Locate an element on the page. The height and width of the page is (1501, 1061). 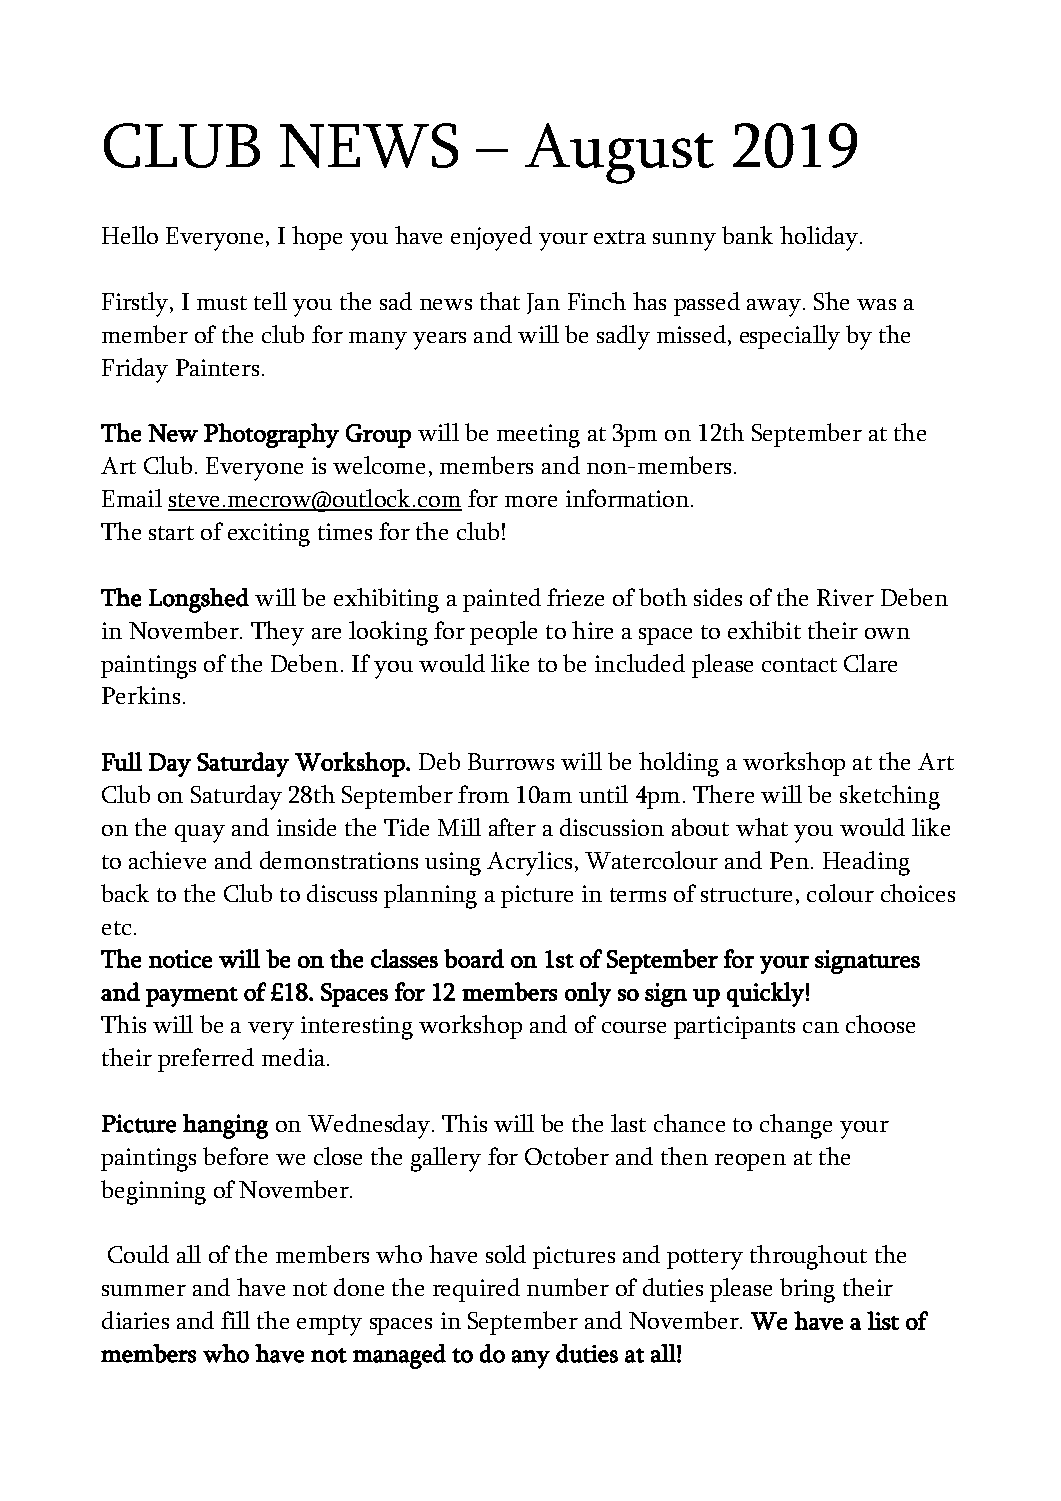
sketching is located at coordinates (890, 797).
